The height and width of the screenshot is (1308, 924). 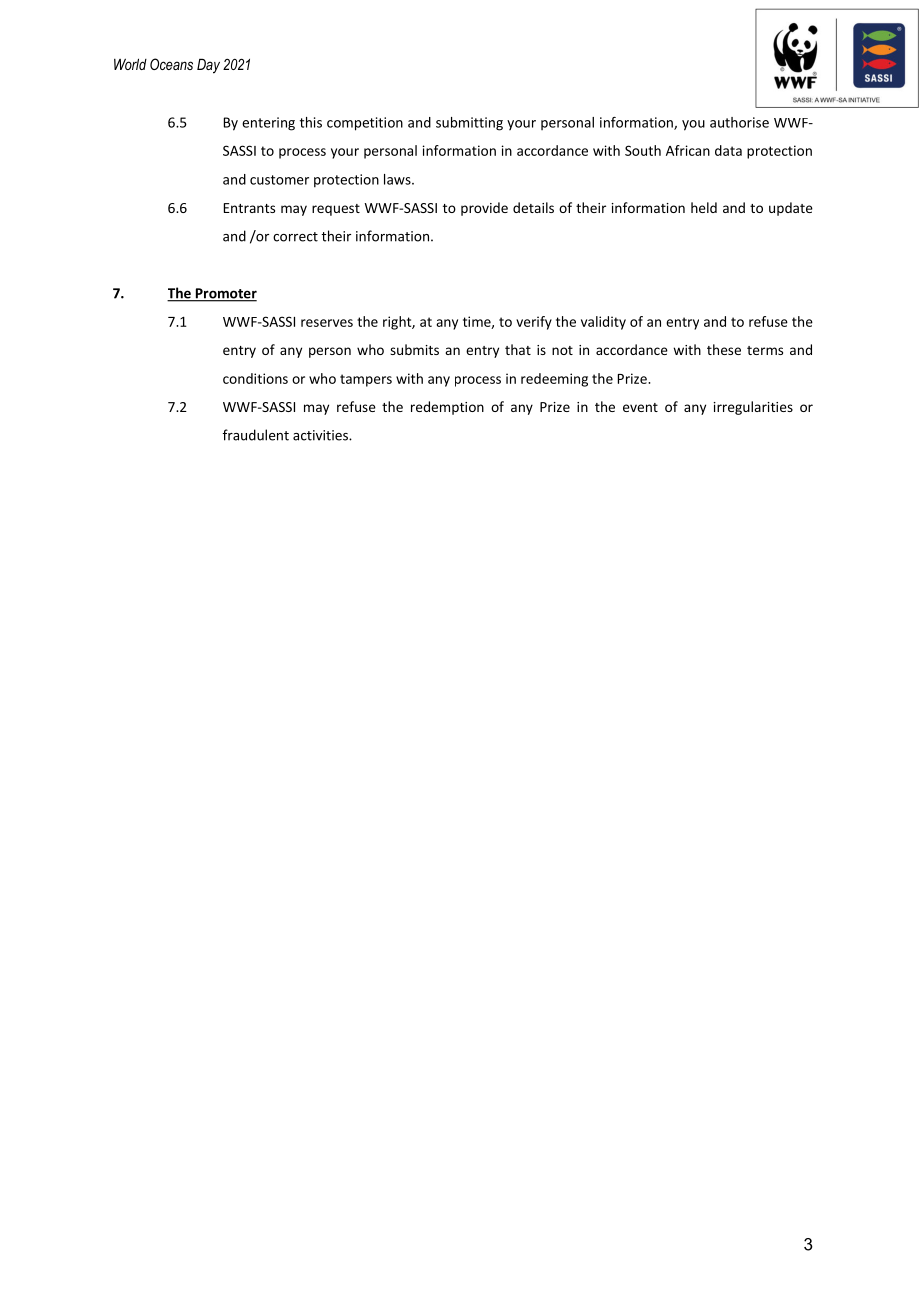 I want to click on authorise, so click(x=739, y=122).
